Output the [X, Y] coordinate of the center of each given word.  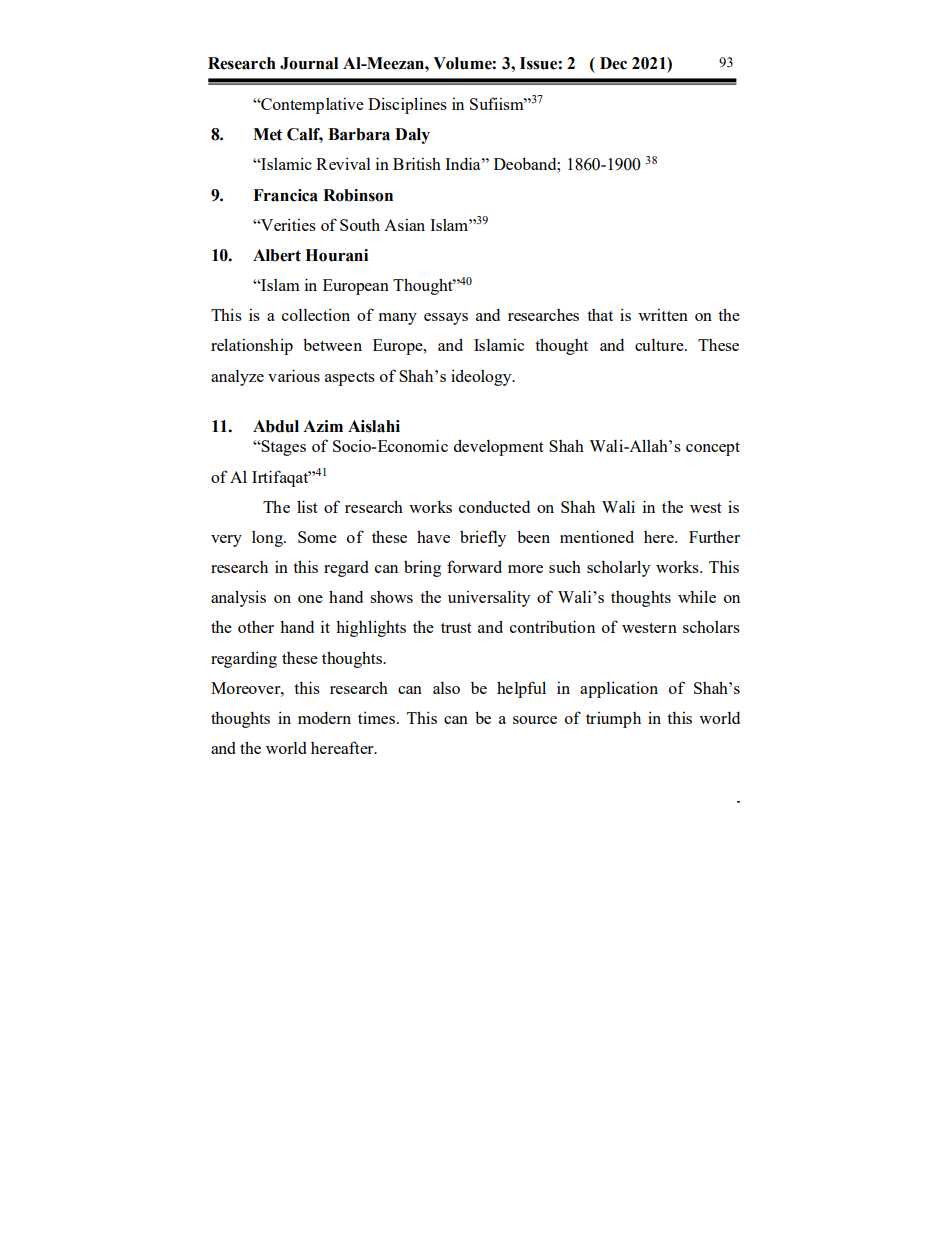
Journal [309, 63]
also [446, 688]
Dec [613, 63]
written [663, 314]
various [294, 375]
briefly [483, 538]
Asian [404, 224]
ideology [482, 377]
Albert [277, 255]
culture [660, 345]
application [619, 689]
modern [324, 718]
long [268, 539]
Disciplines [407, 105]
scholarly [618, 568]
